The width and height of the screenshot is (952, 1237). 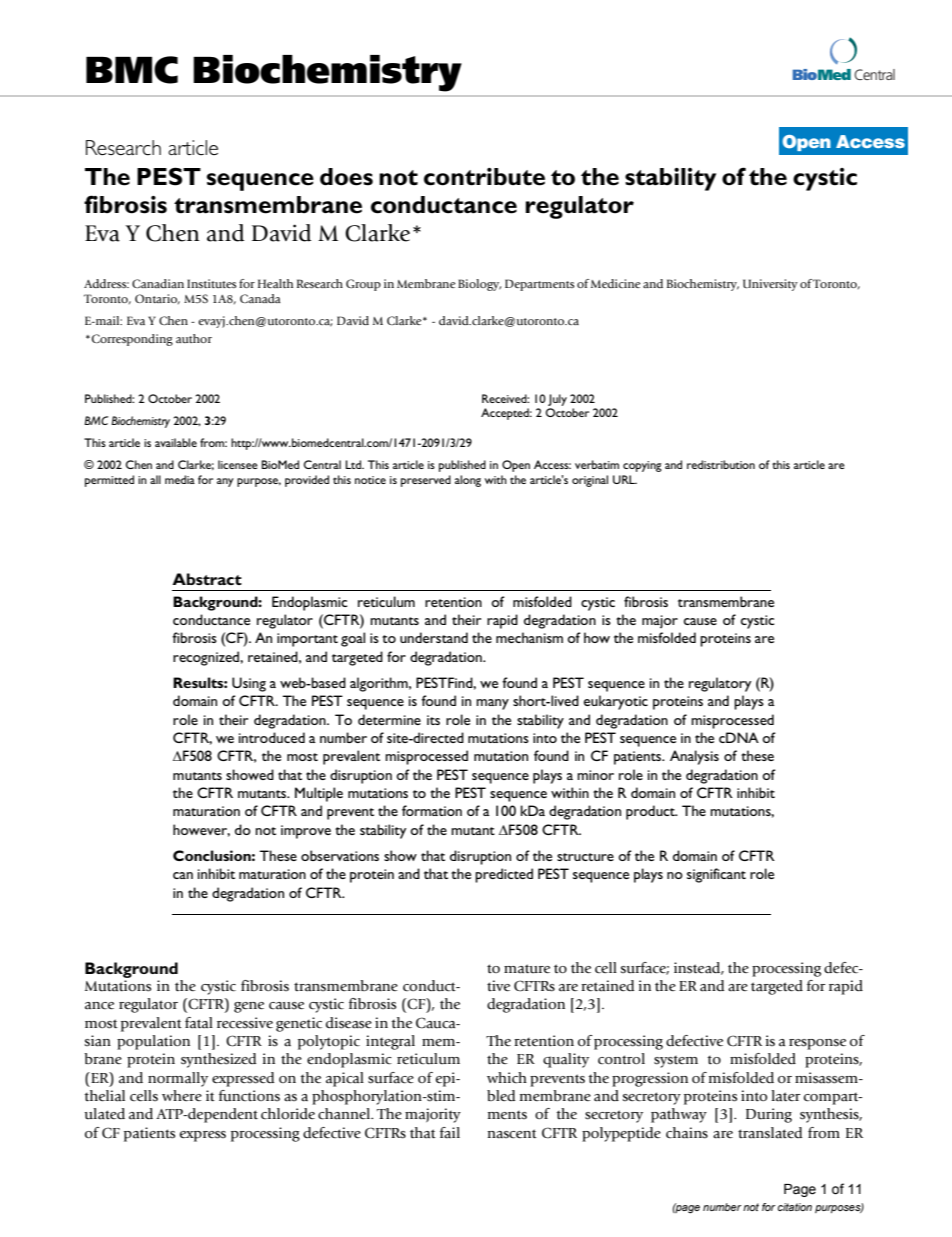 I want to click on Analysis, so click(x=694, y=757).
